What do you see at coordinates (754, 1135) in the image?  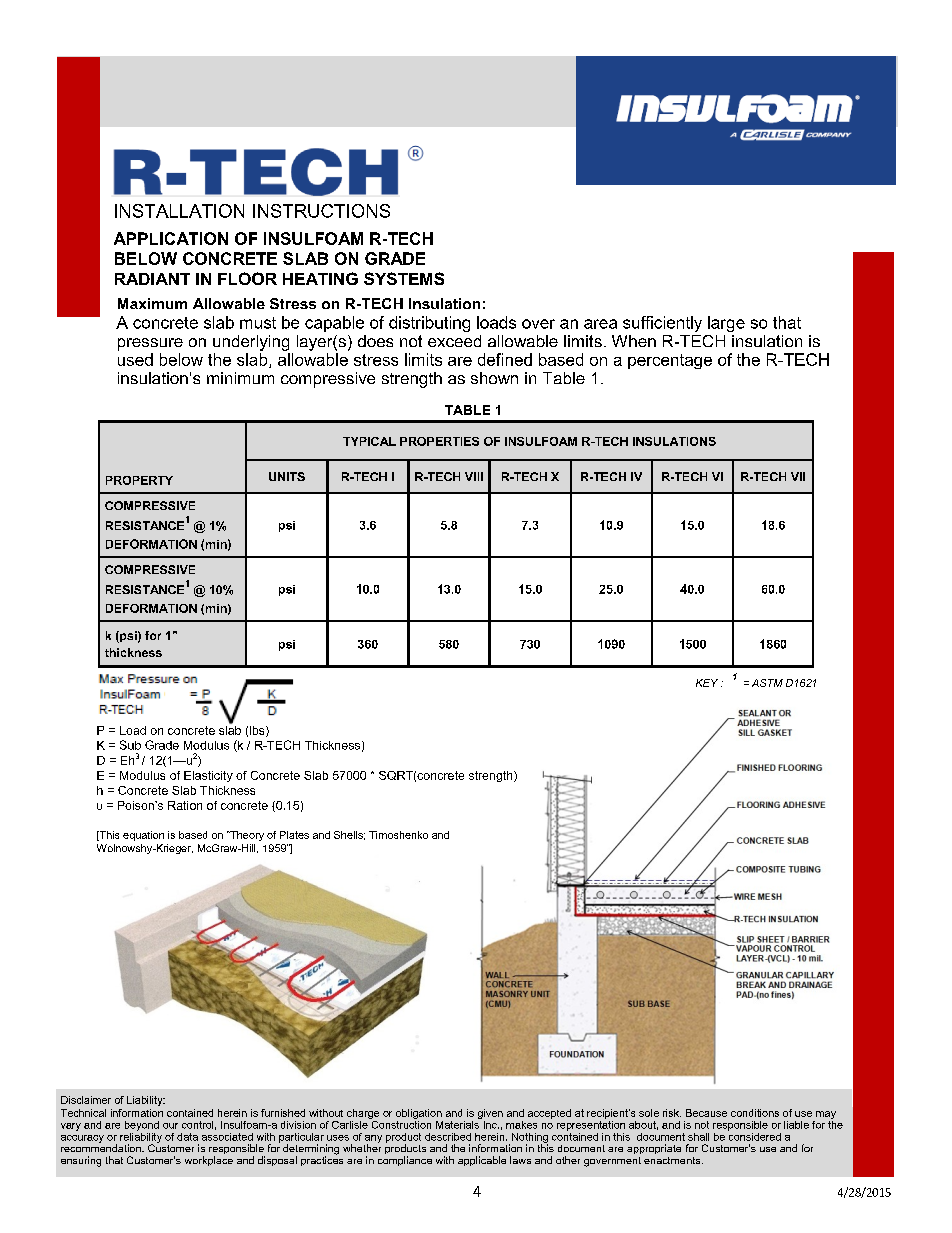 I see `considered` at bounding box center [754, 1135].
